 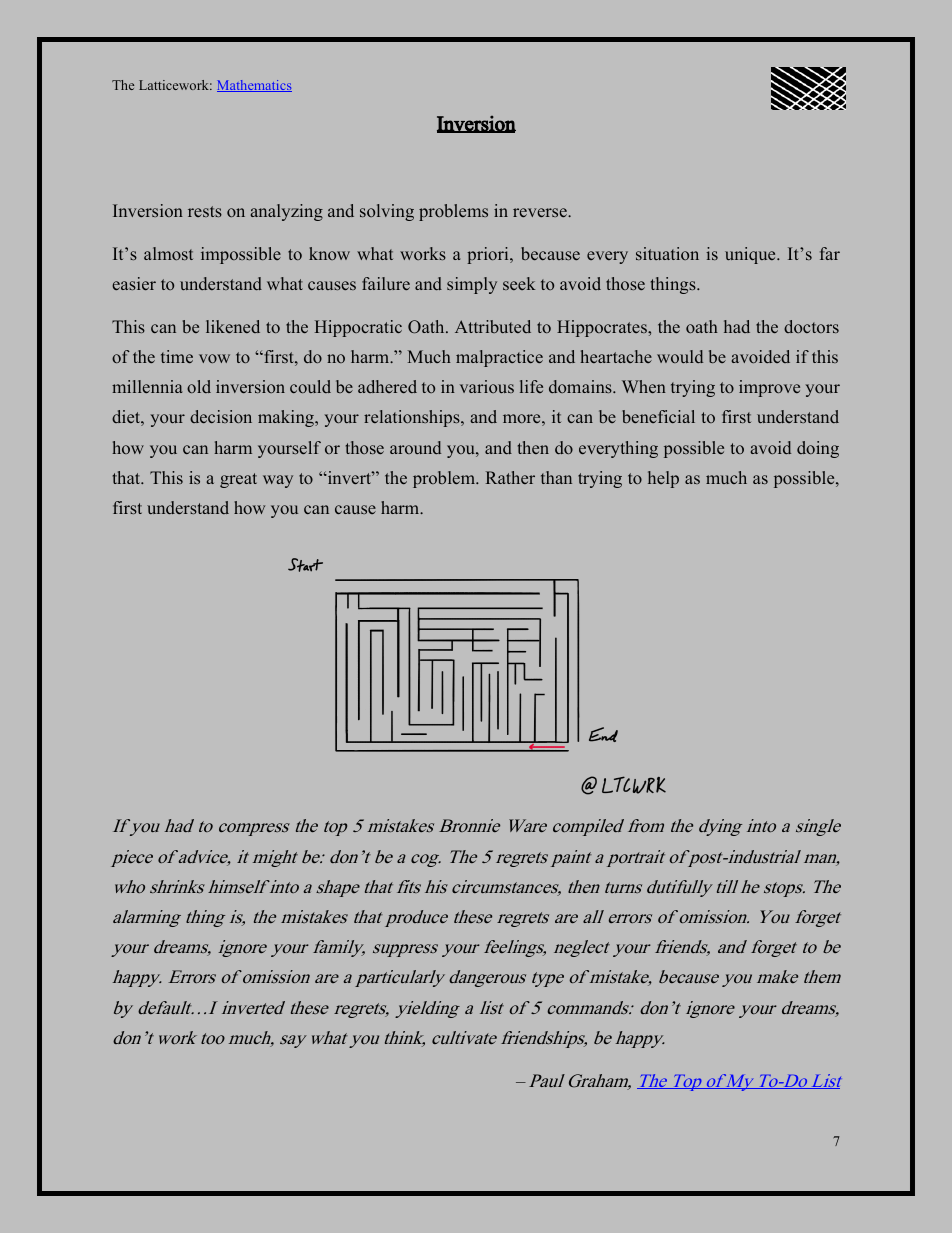 What do you see at coordinates (472, 285) in the screenshot?
I see `simply` at bounding box center [472, 285].
